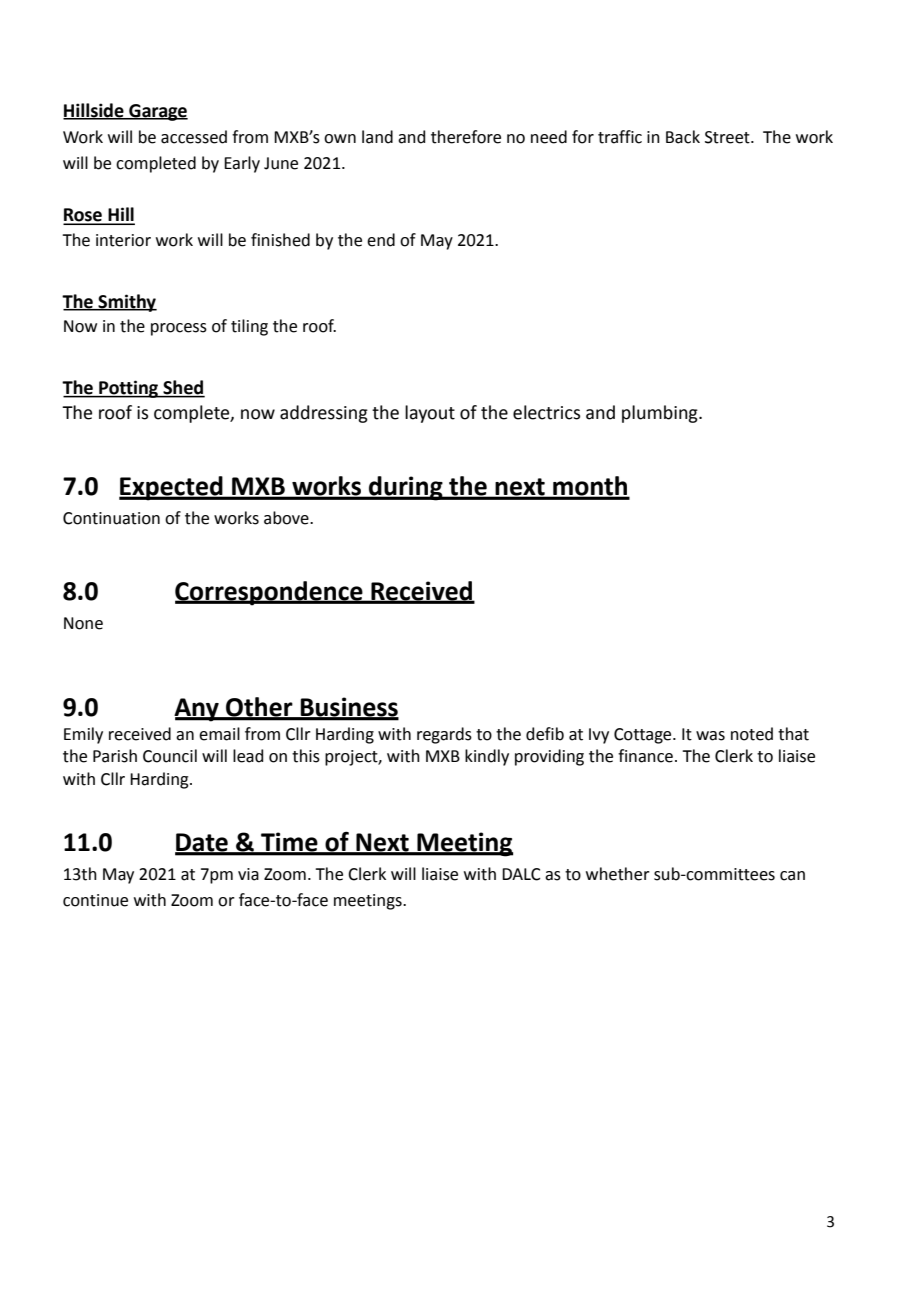 The width and height of the screenshot is (924, 1307). I want to click on therefore, so click(466, 137).
